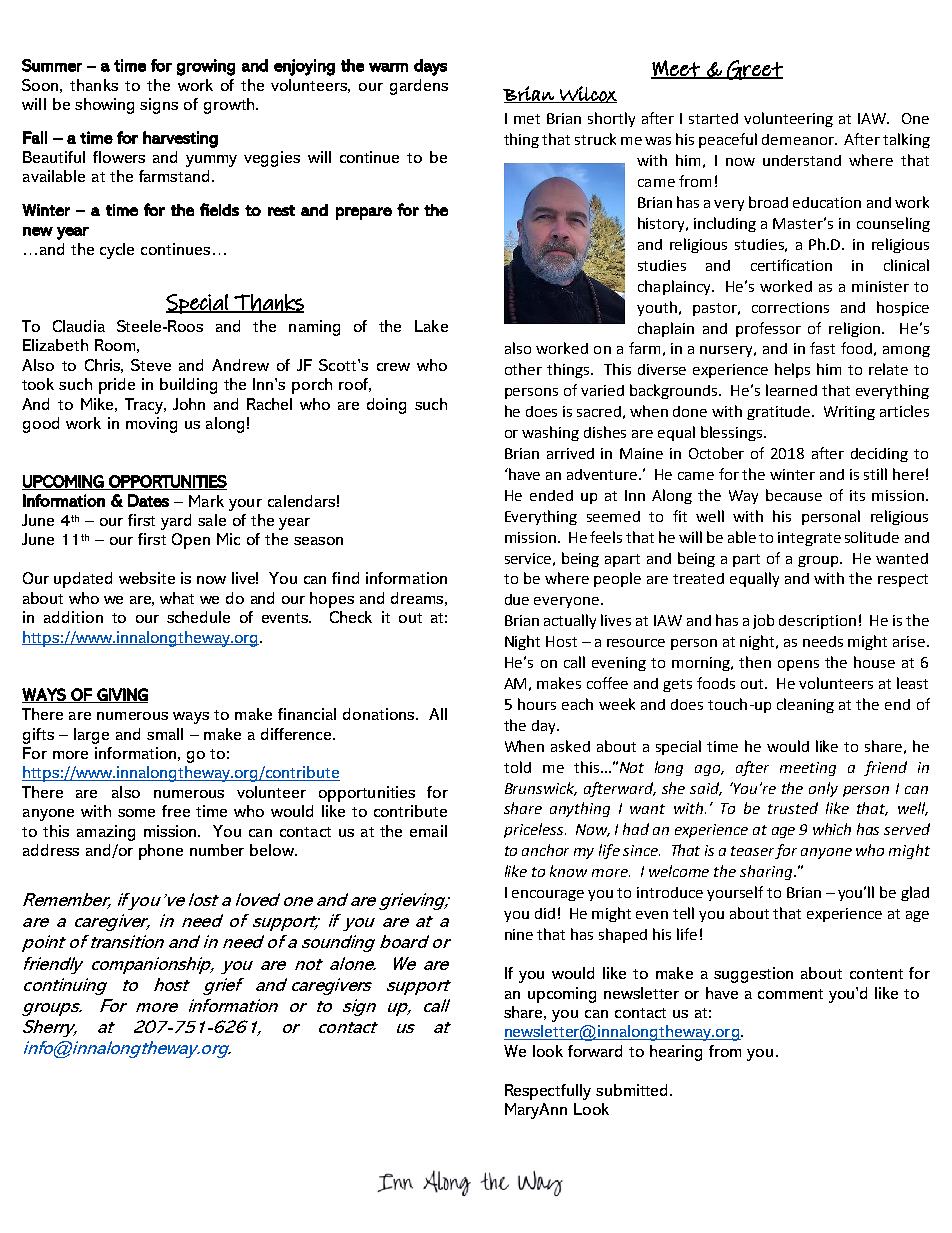 The width and height of the screenshot is (952, 1233). Describe the element at coordinates (419, 87) in the screenshot. I see `gardens` at that location.
